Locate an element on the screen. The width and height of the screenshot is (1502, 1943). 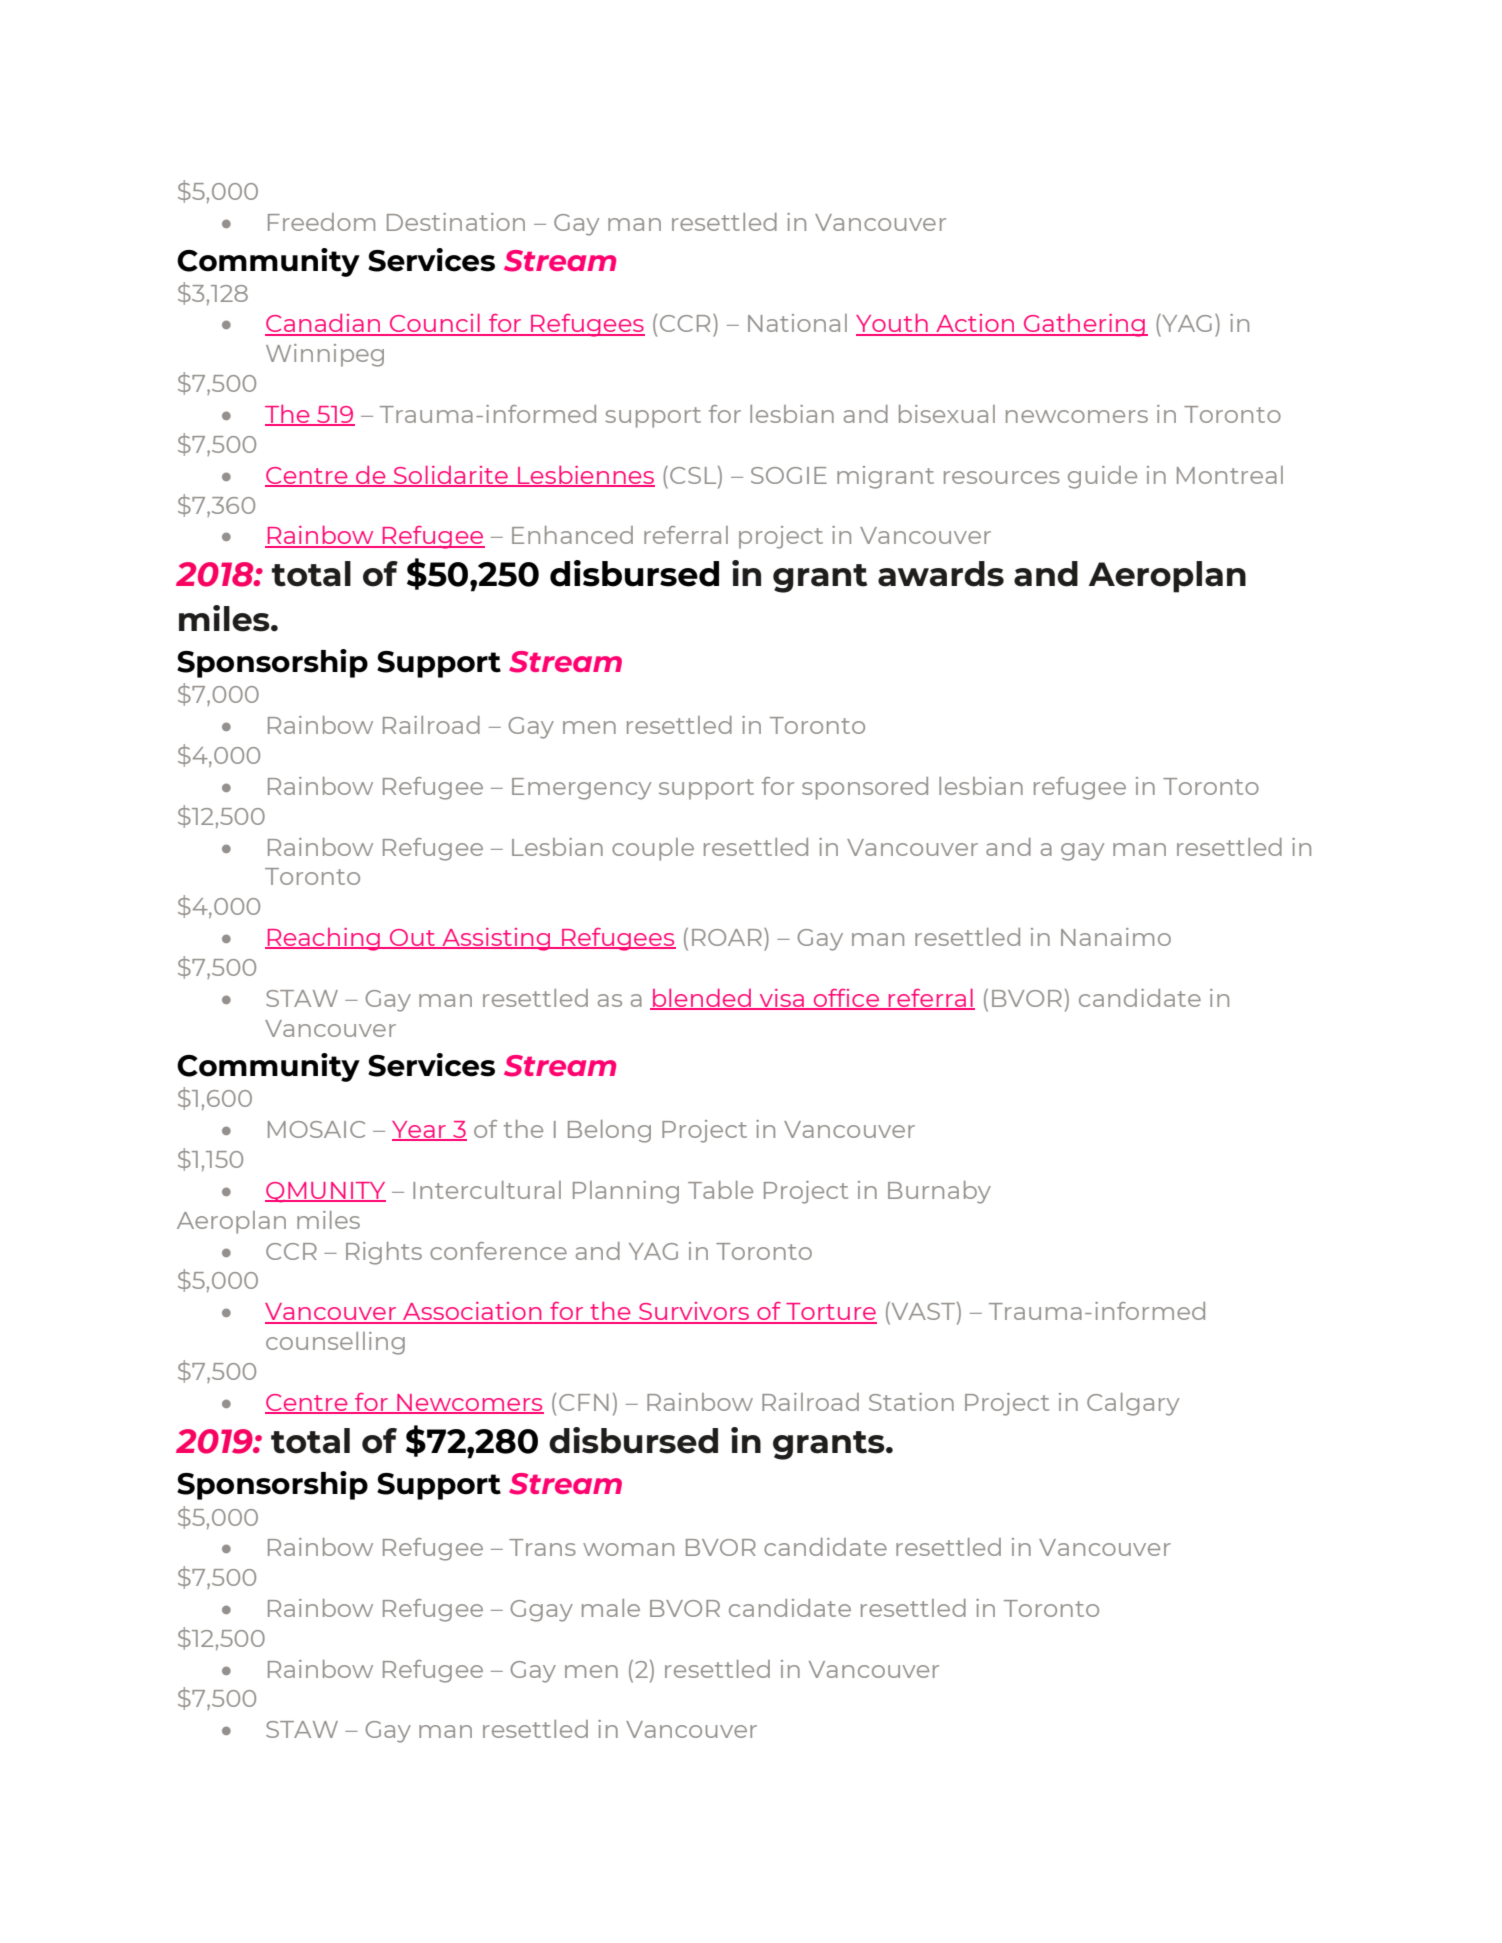
Association is located at coordinates (472, 1312).
